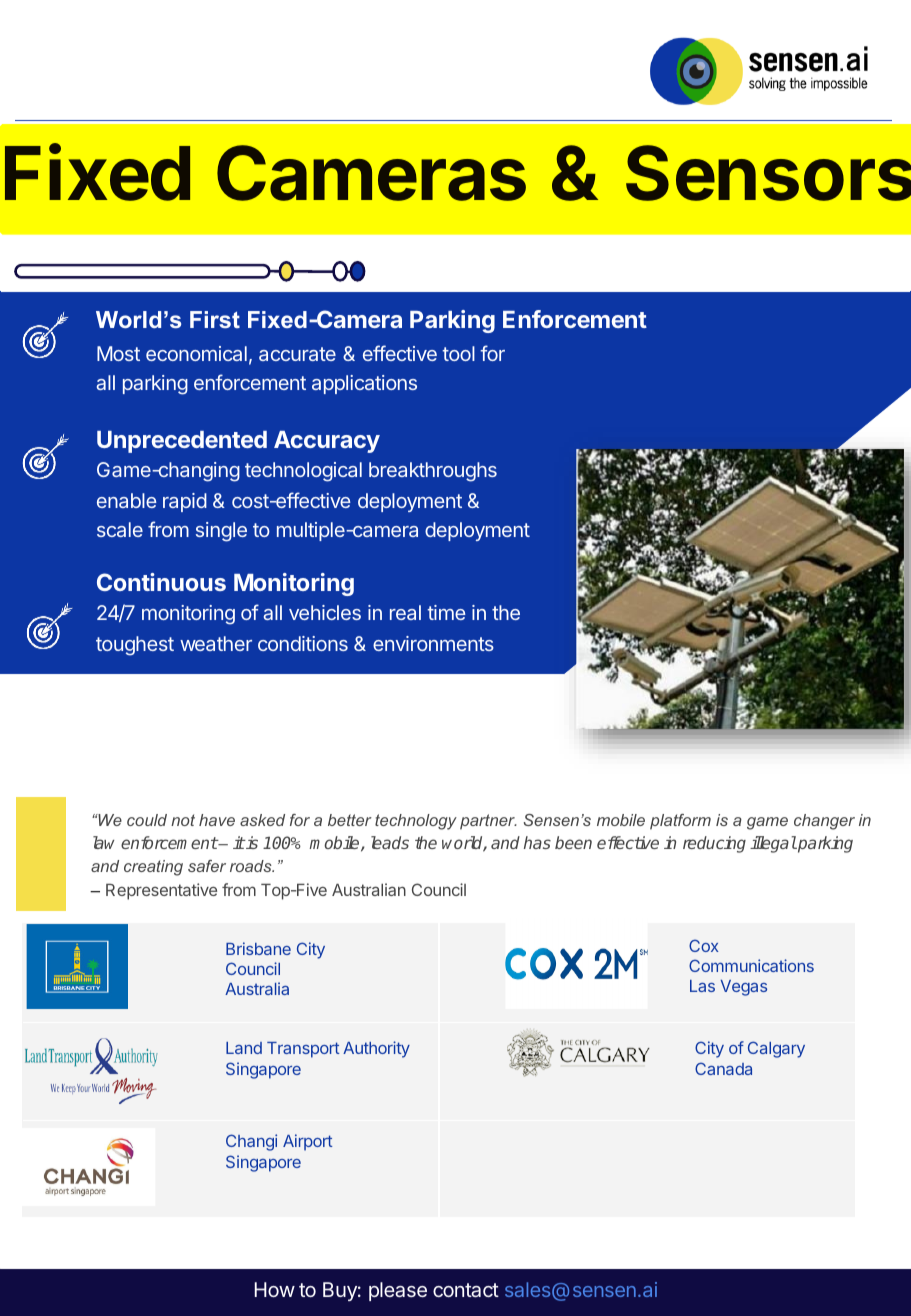 Image resolution: width=911 pixels, height=1316 pixels. What do you see at coordinates (751, 965) in the screenshot?
I see `Communications` at bounding box center [751, 965].
